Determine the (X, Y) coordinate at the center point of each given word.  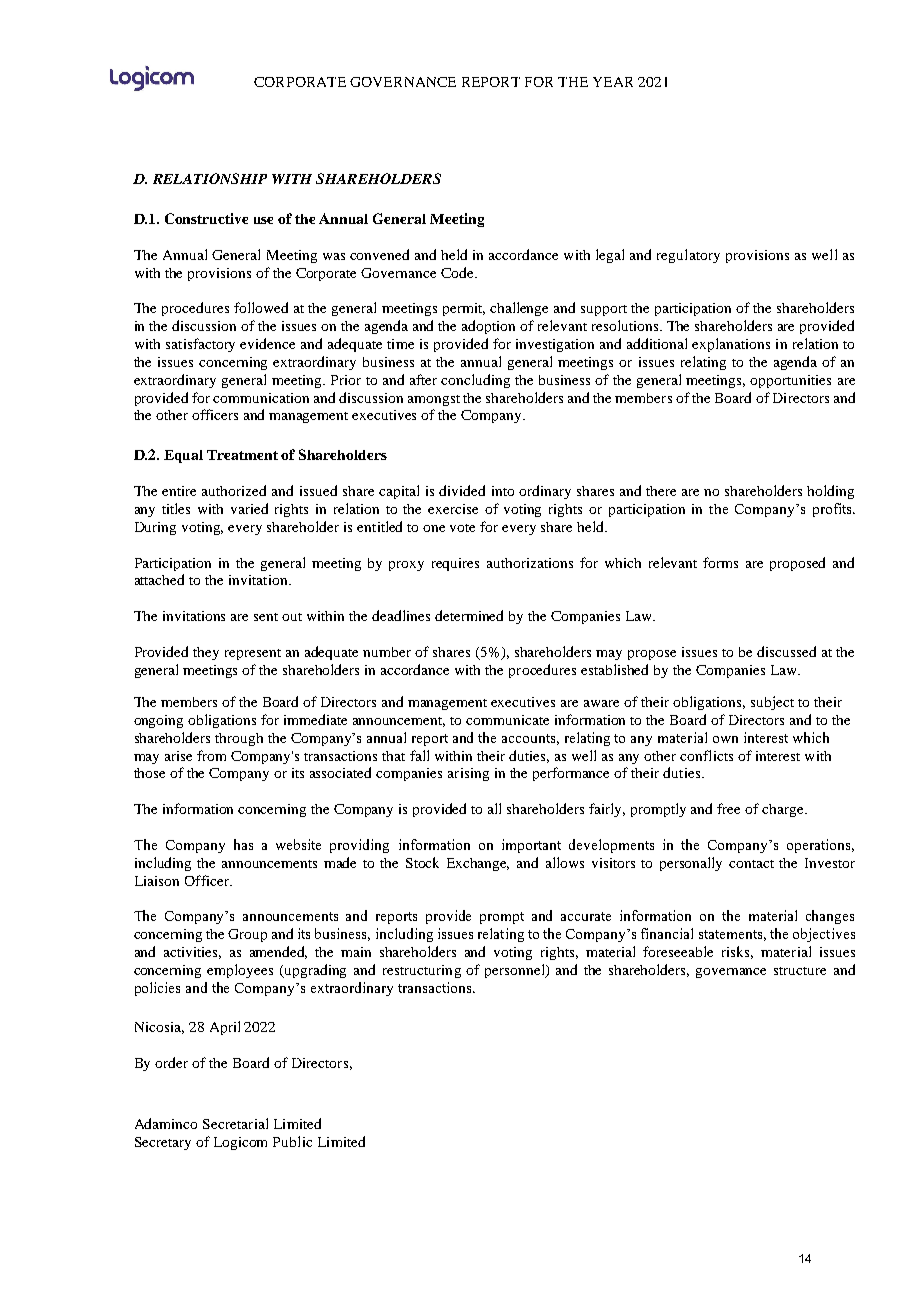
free (728, 808)
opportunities (790, 381)
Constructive (206, 218)
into (503, 491)
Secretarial (235, 1123)
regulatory (688, 256)
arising (468, 774)
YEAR (613, 82)
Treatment (242, 455)
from (211, 755)
